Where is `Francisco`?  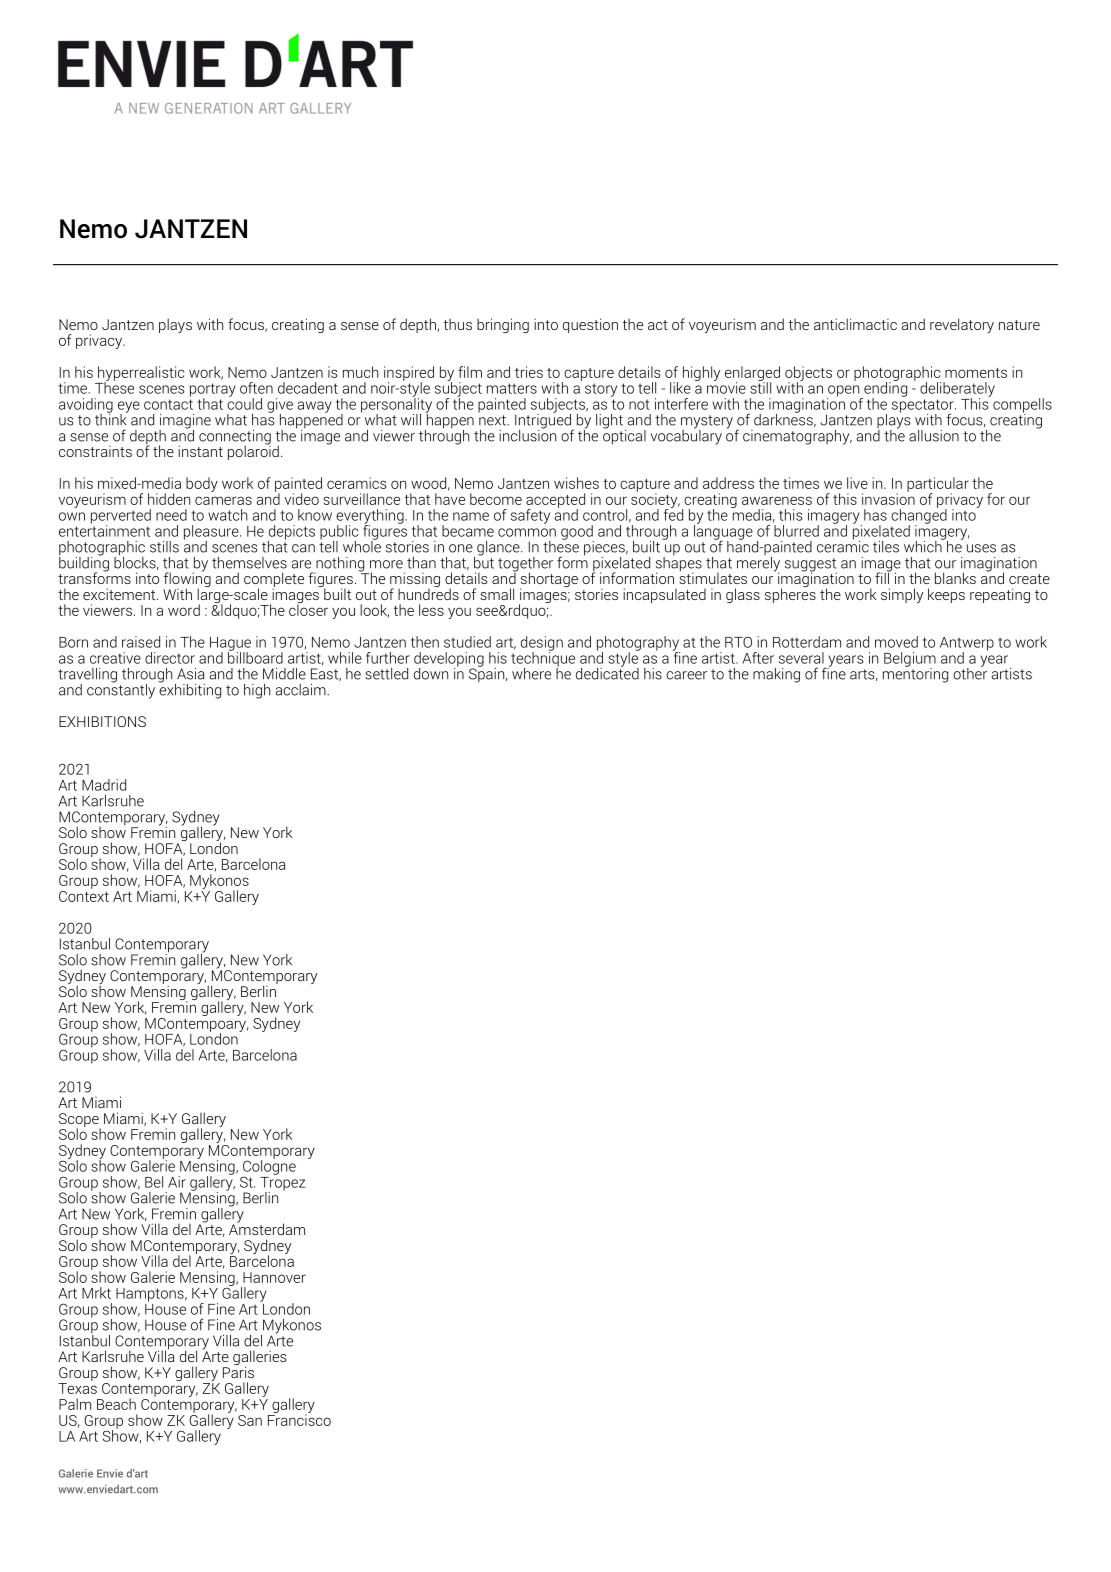
Francisco is located at coordinates (299, 1419).
